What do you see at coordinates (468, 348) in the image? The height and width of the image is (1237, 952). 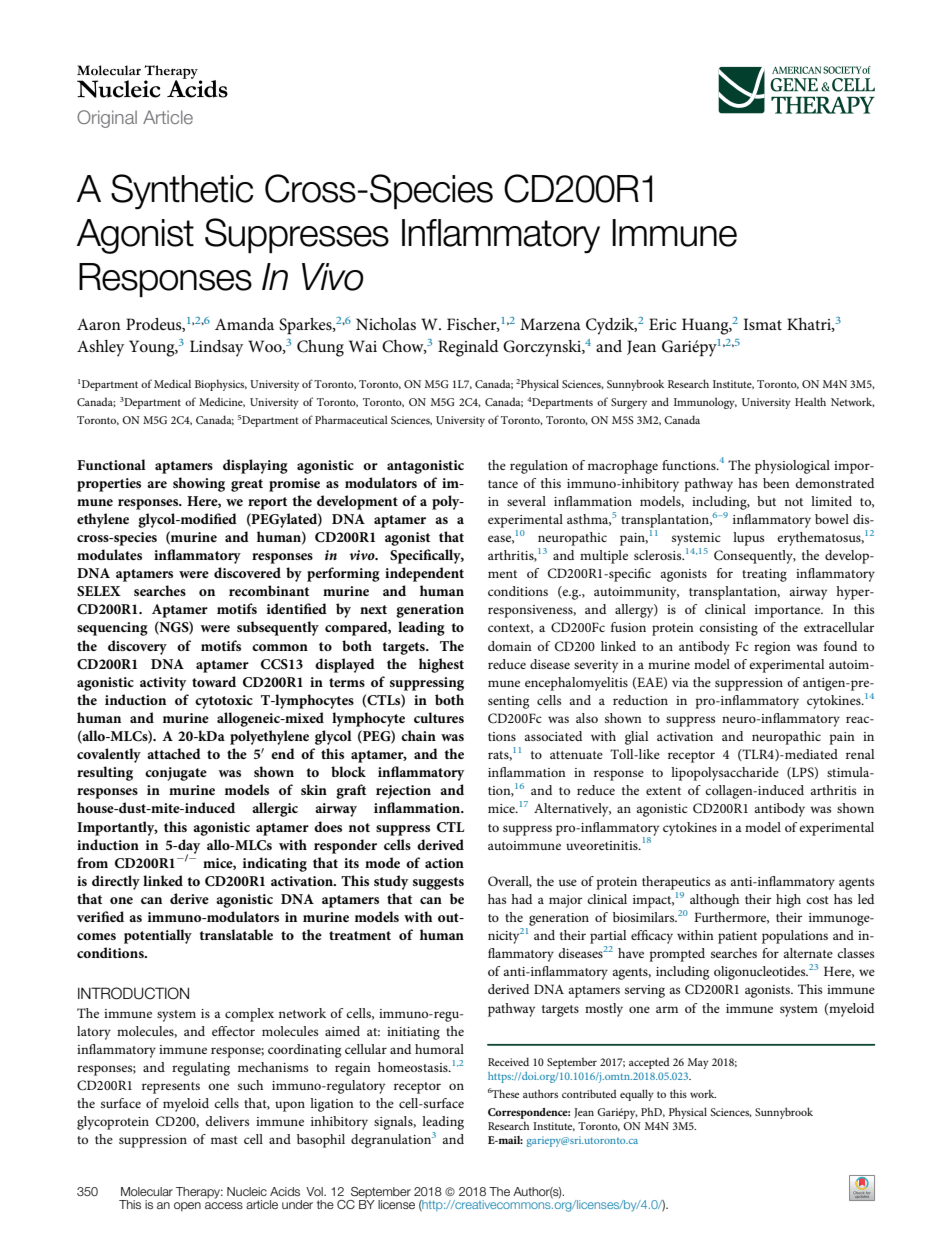 I see `Reginald` at bounding box center [468, 348].
